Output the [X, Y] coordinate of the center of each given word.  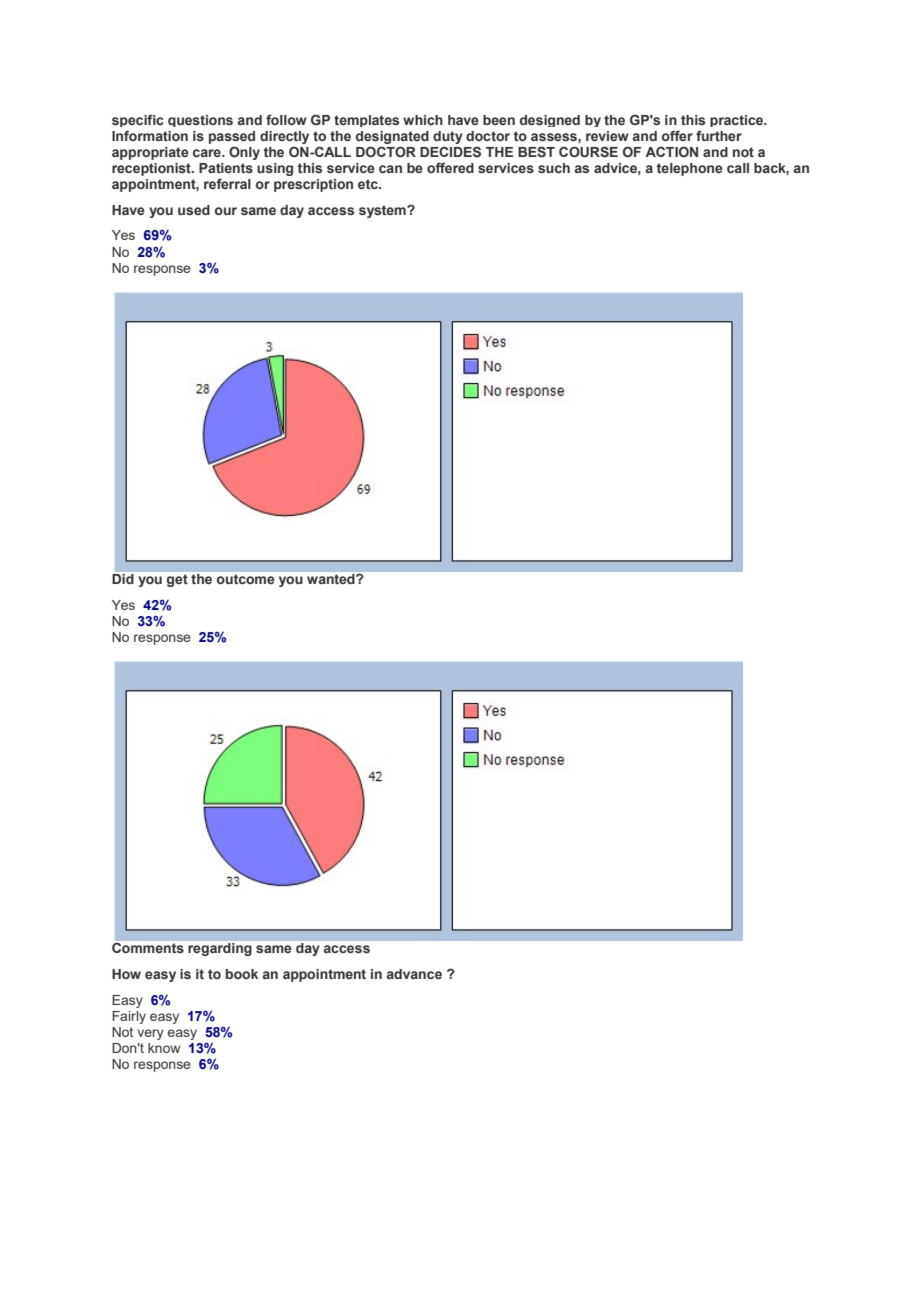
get [177, 580]
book [242, 974]
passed [232, 137]
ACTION [671, 151]
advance [414, 974]
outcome [245, 579]
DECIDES [450, 151]
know [164, 1048]
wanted [332, 579]
